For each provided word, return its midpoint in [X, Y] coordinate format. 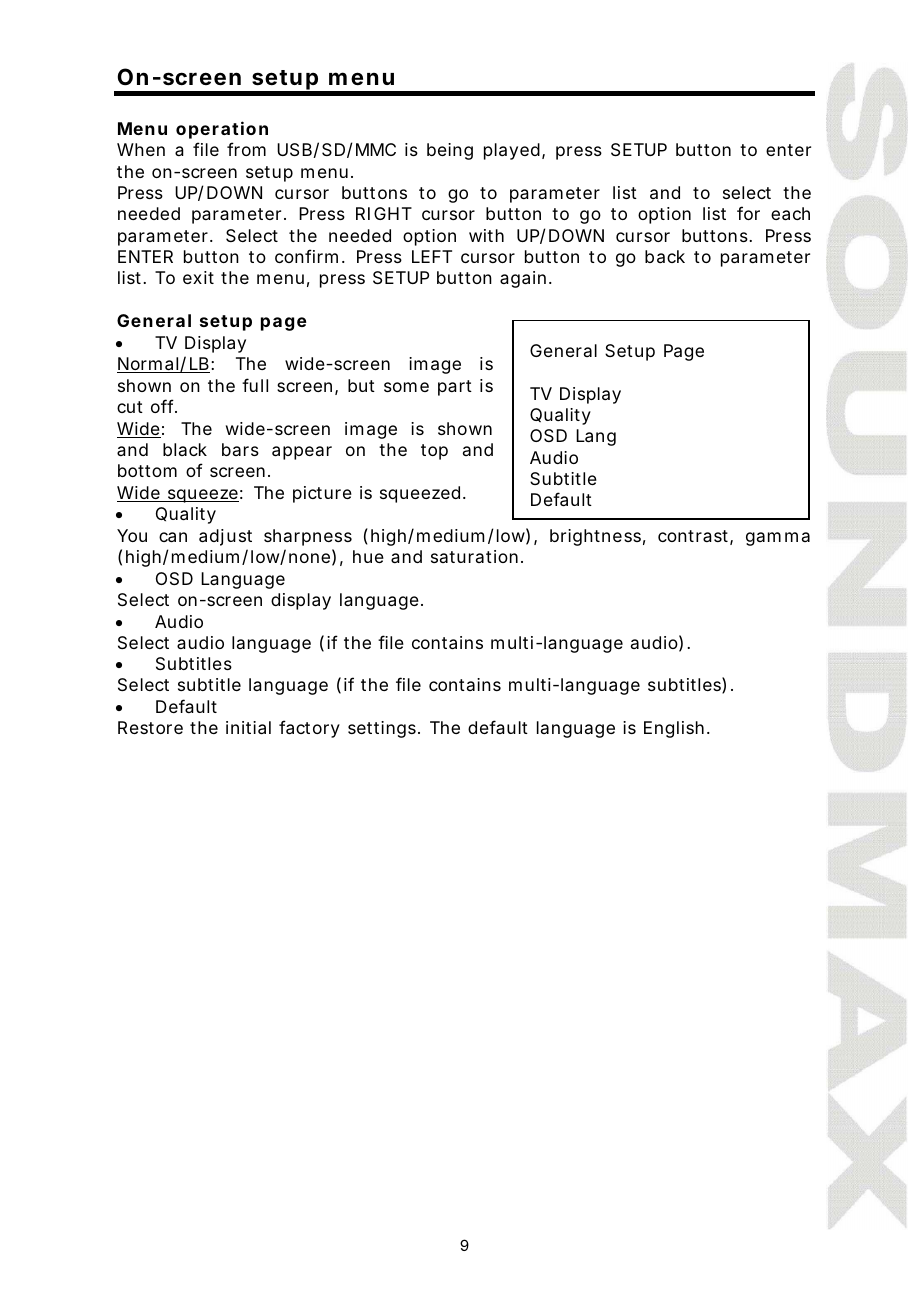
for [748, 213]
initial [248, 727]
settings [384, 729]
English [676, 729]
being [450, 151]
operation [222, 130]
